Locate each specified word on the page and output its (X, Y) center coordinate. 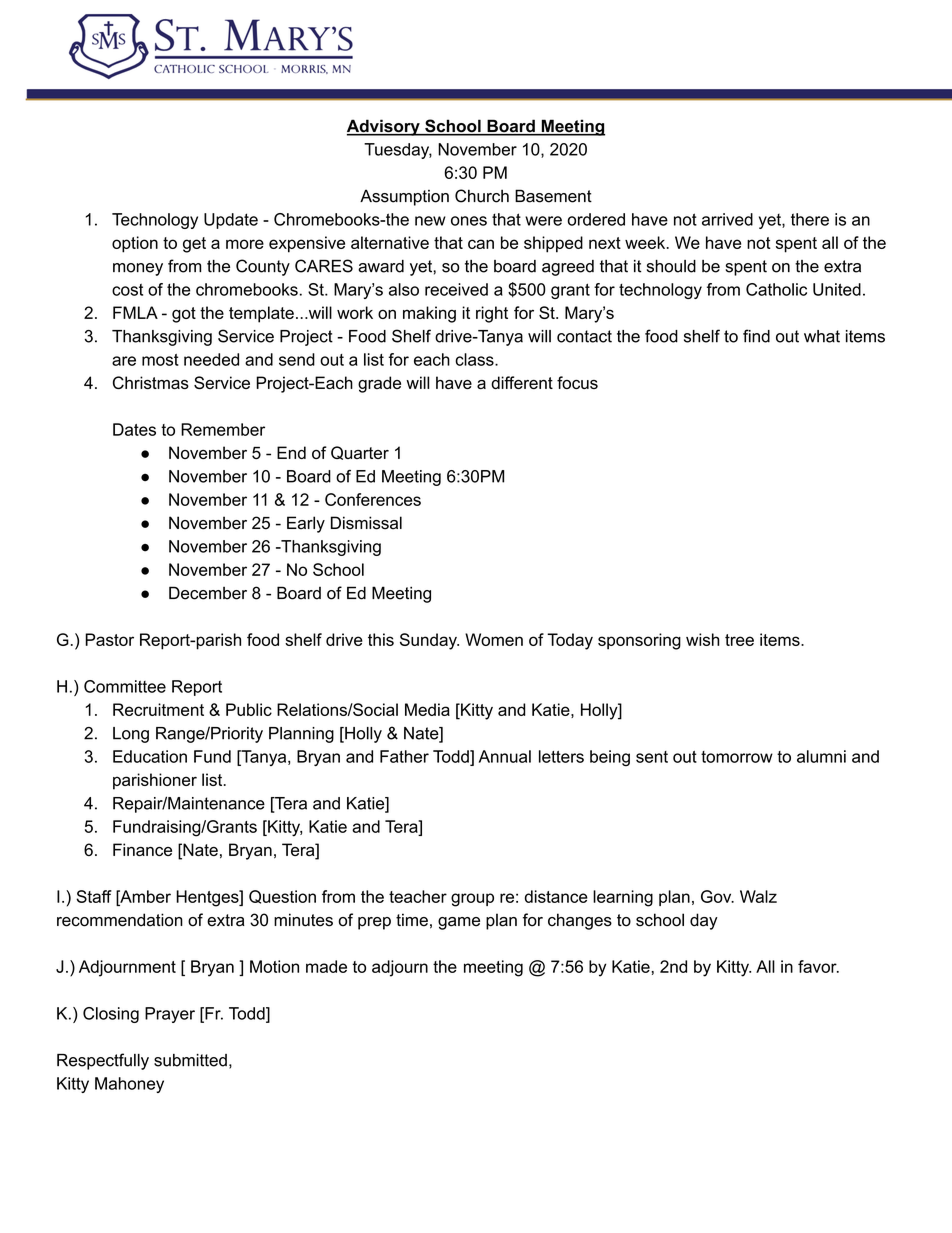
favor (818, 966)
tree (739, 640)
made (326, 966)
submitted (190, 1060)
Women (494, 639)
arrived (727, 219)
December (208, 593)
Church (482, 196)
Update (231, 221)
